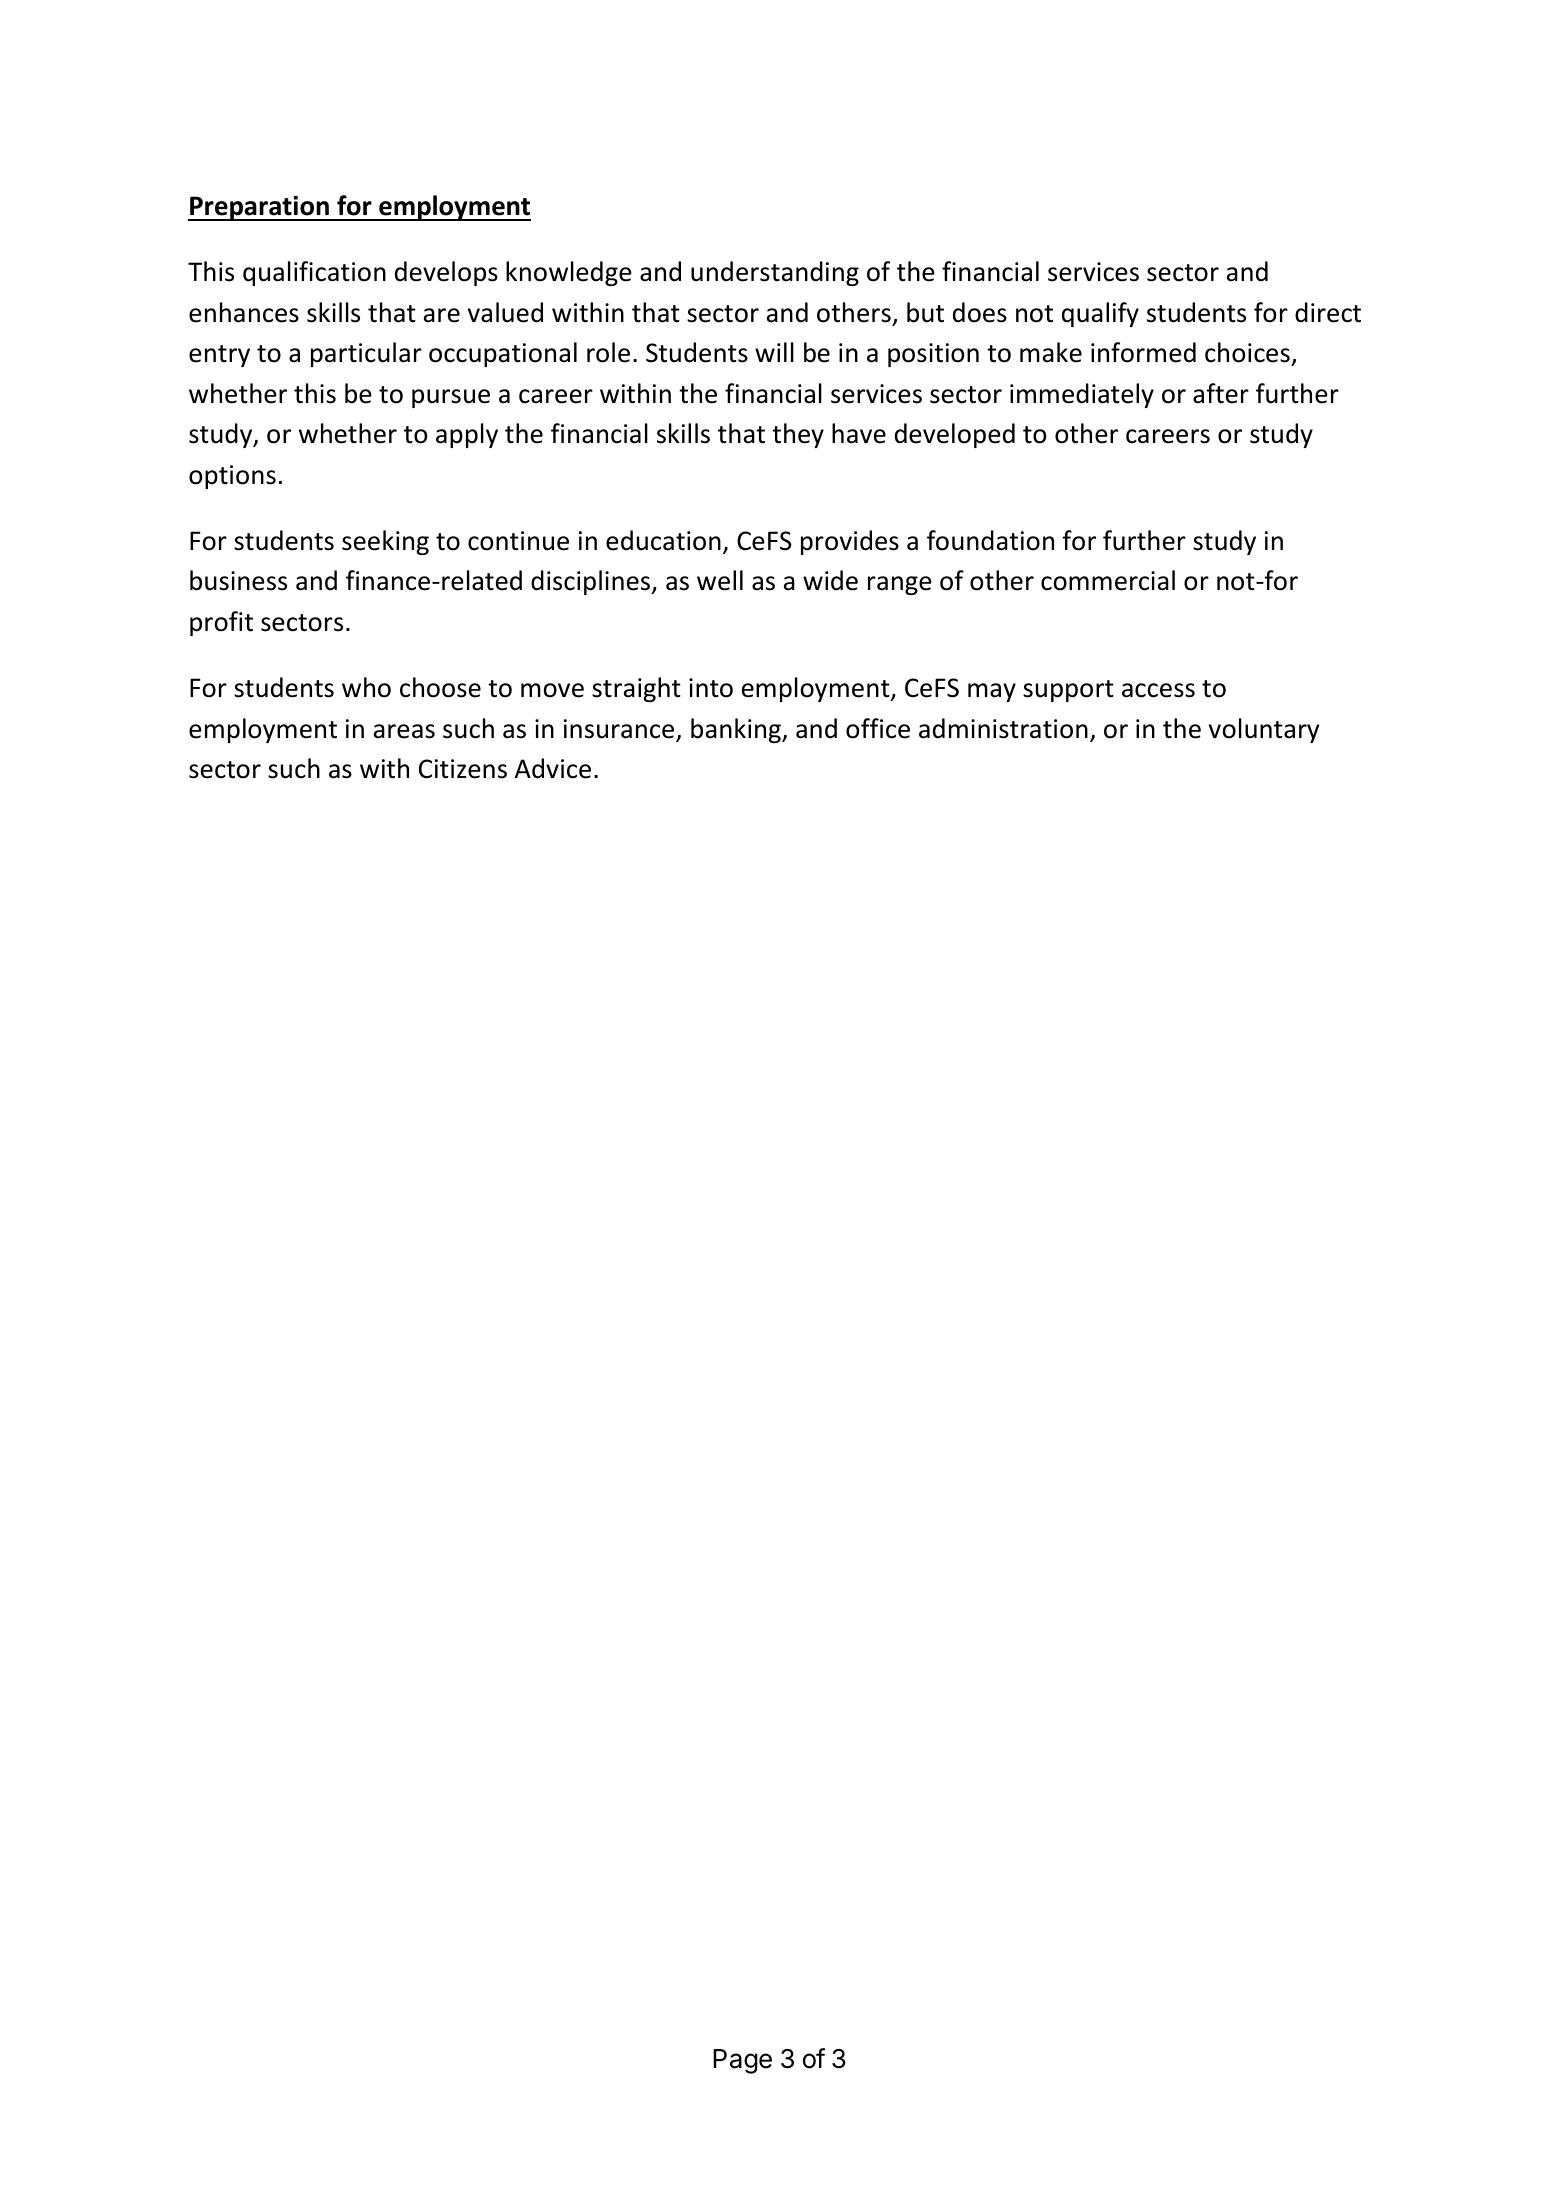  What do you see at coordinates (1158, 690) in the screenshot?
I see `access` at bounding box center [1158, 690].
